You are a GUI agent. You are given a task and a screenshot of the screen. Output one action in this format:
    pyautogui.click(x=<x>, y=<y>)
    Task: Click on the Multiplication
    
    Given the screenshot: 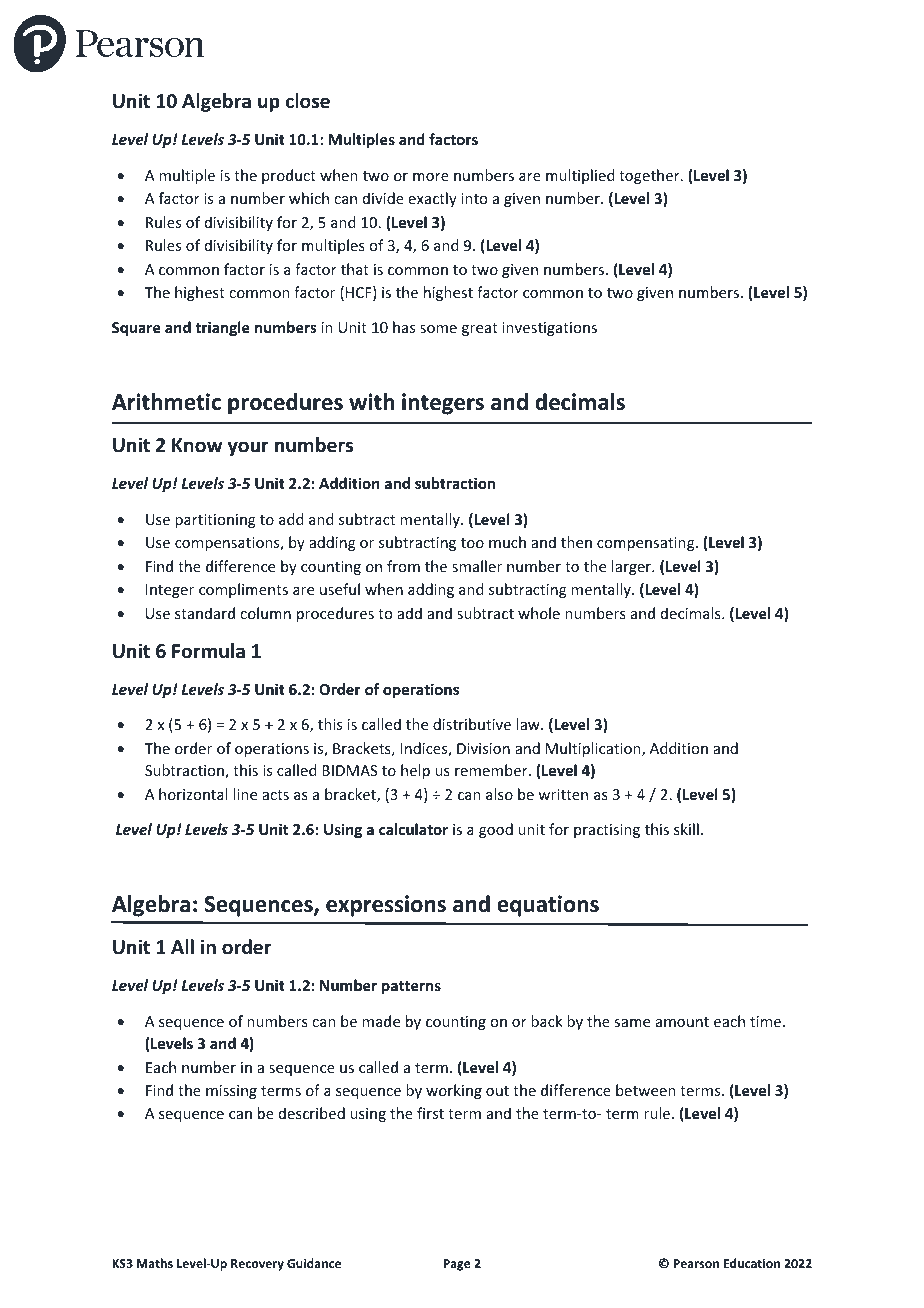 What is the action you would take?
    pyautogui.click(x=594, y=749)
